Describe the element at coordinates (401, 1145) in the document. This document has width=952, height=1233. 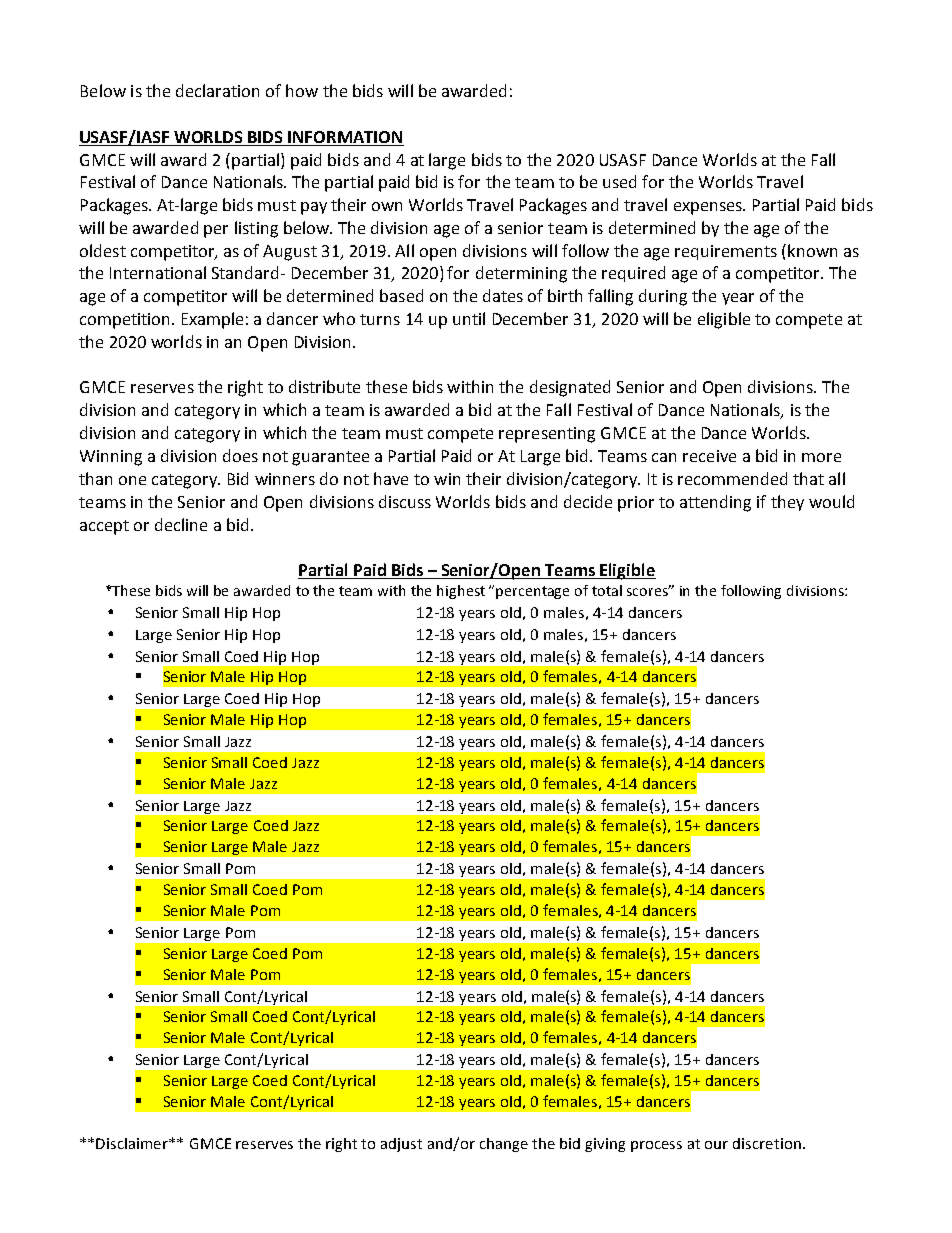
I see `adjust` at that location.
